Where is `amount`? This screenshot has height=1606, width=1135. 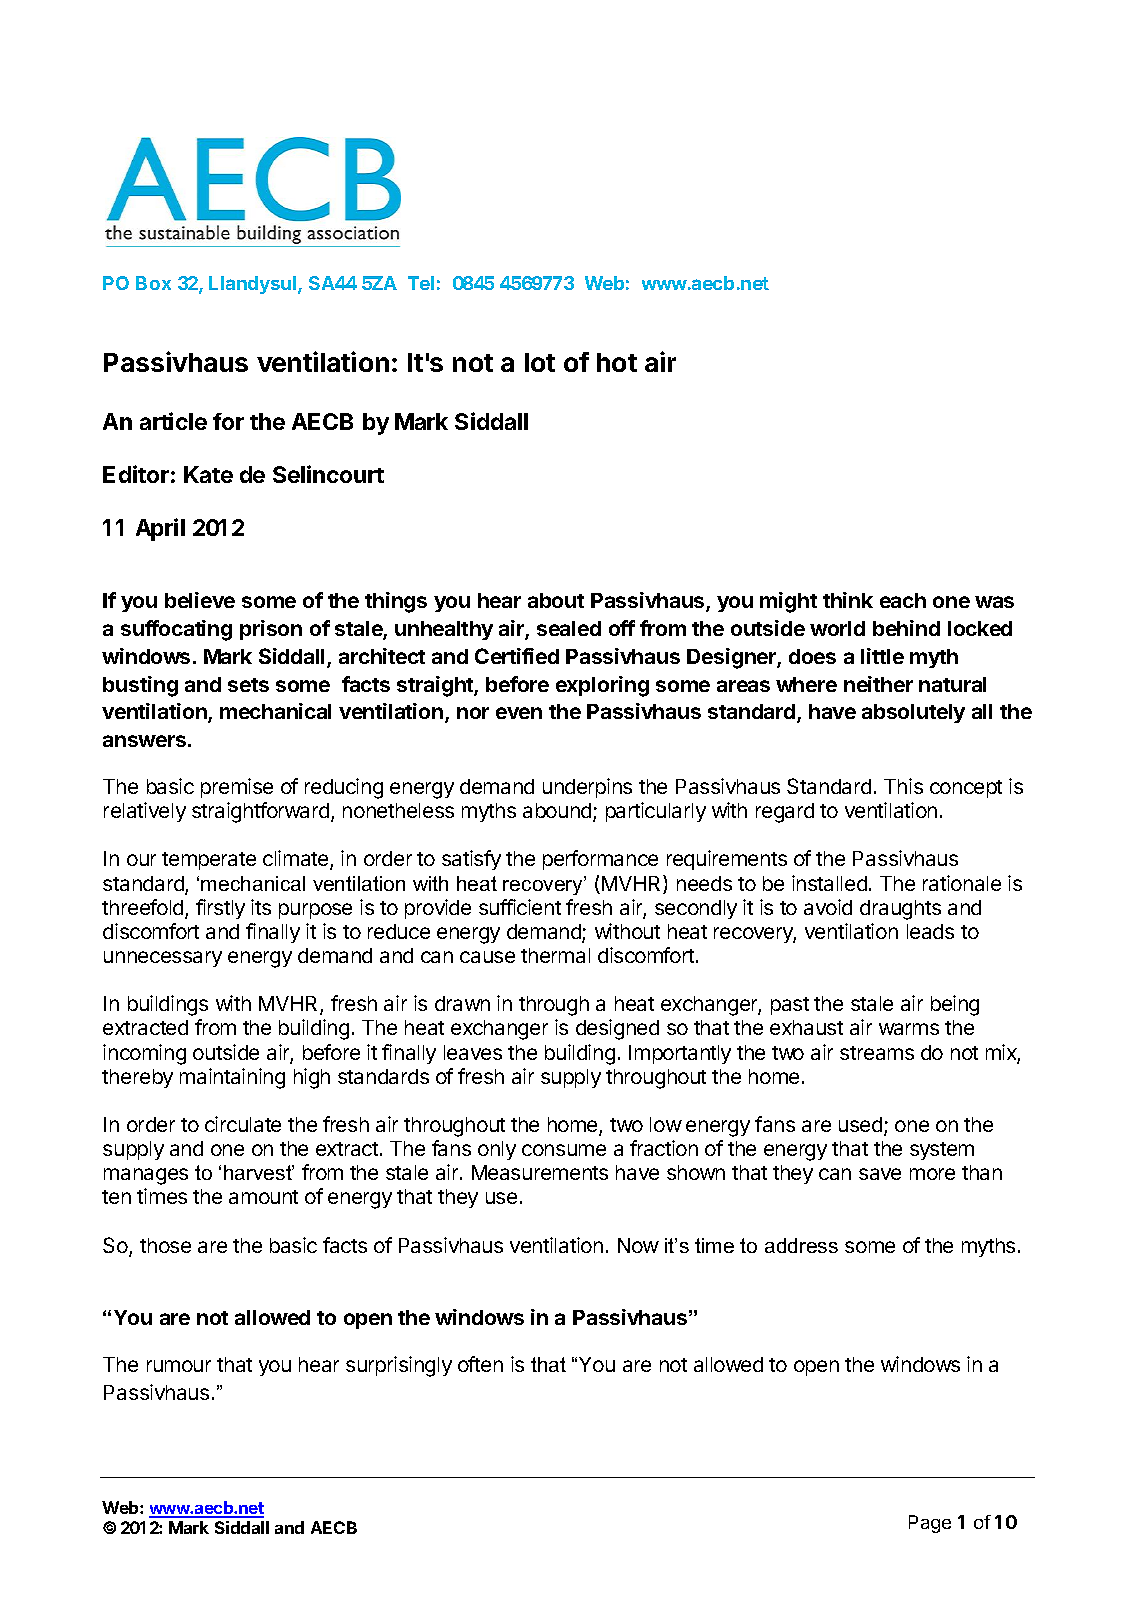 amount is located at coordinates (263, 1197).
